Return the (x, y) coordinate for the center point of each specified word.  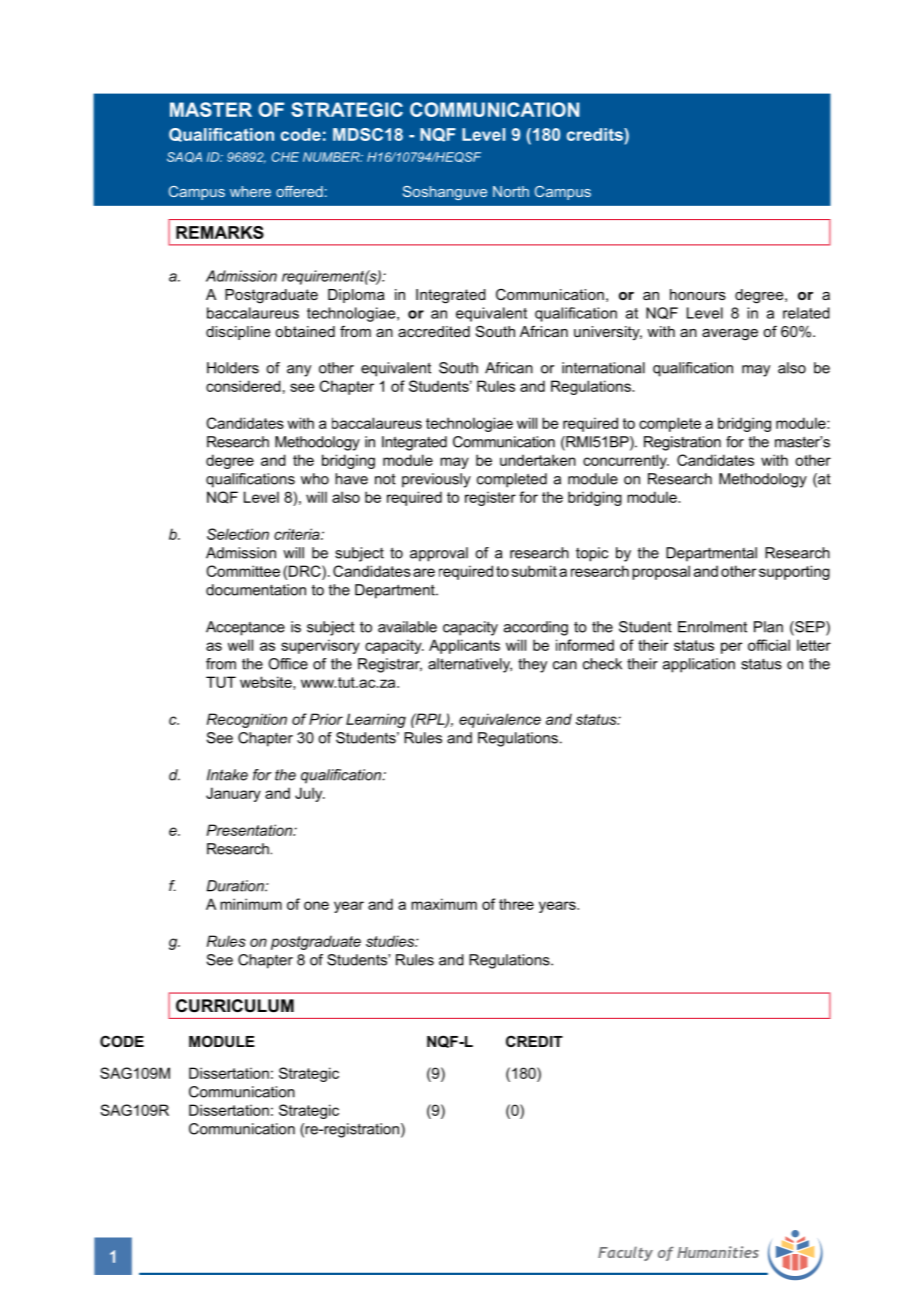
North (511, 191)
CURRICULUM (235, 1006)
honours (698, 294)
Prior (326, 719)
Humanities (718, 1252)
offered (299, 191)
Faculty (625, 1253)
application (699, 665)
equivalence (500, 720)
